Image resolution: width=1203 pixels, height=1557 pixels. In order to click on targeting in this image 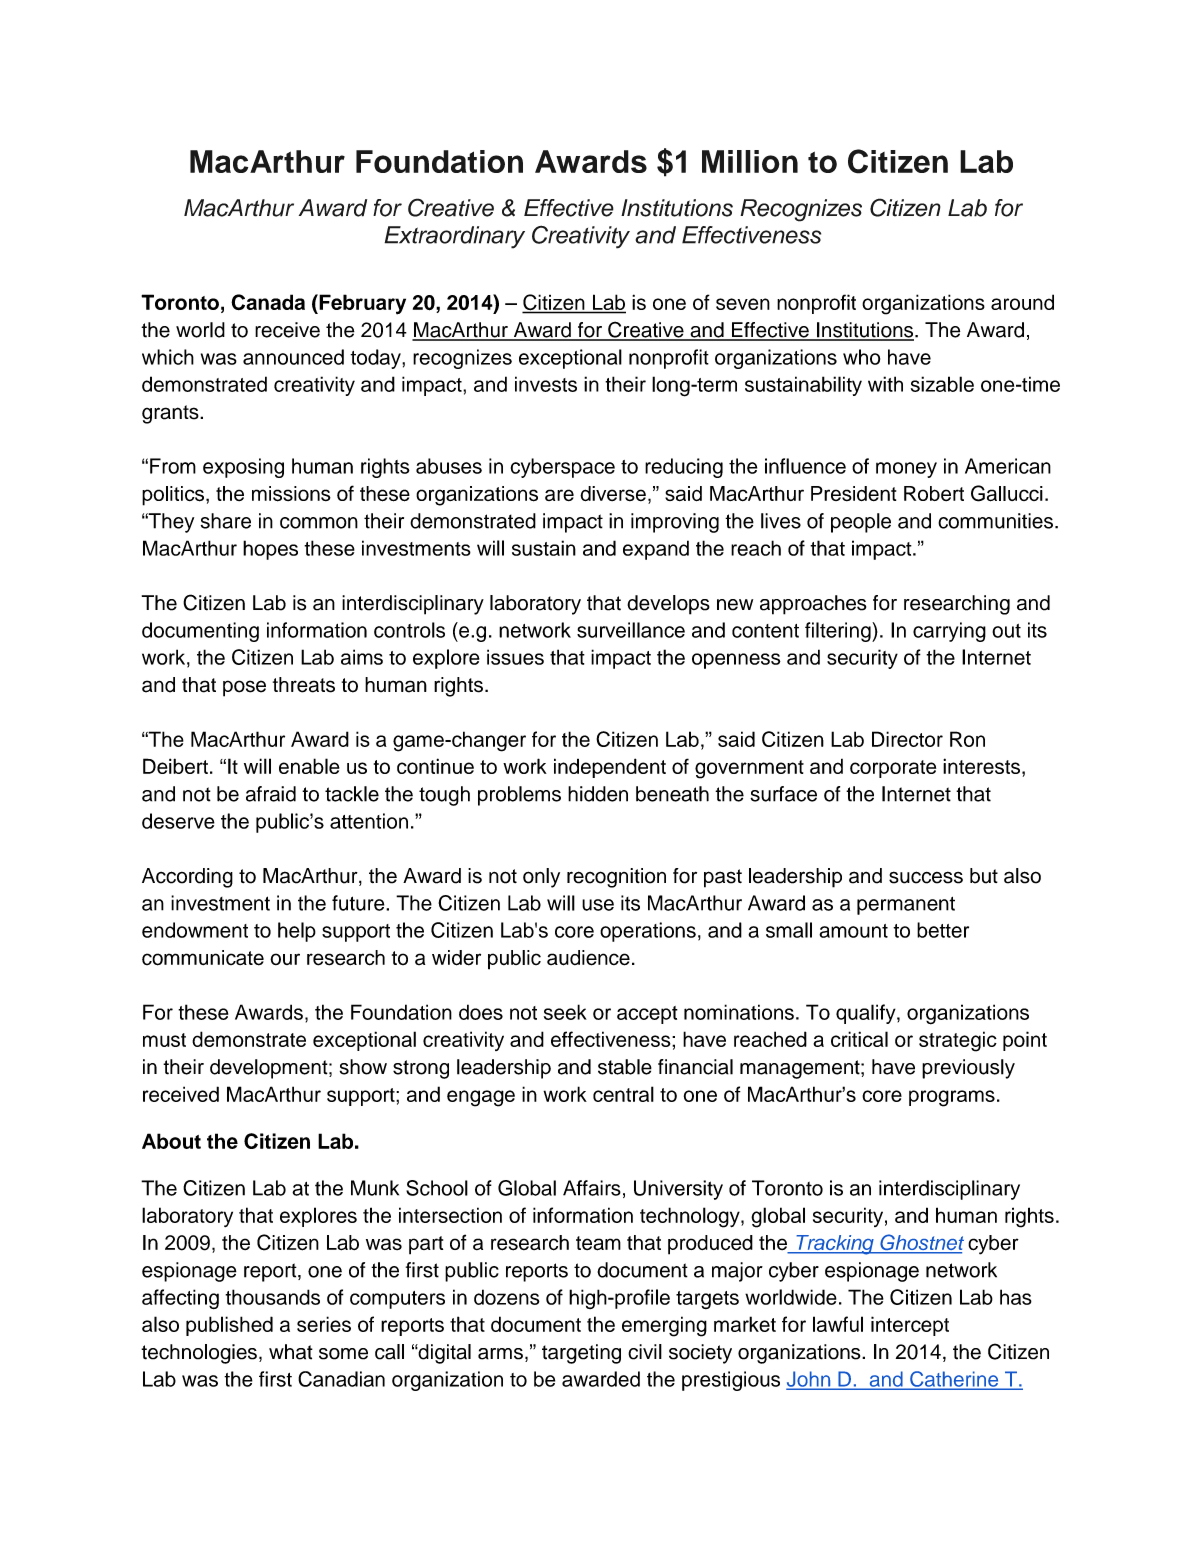, I will do `click(581, 1354)`.
